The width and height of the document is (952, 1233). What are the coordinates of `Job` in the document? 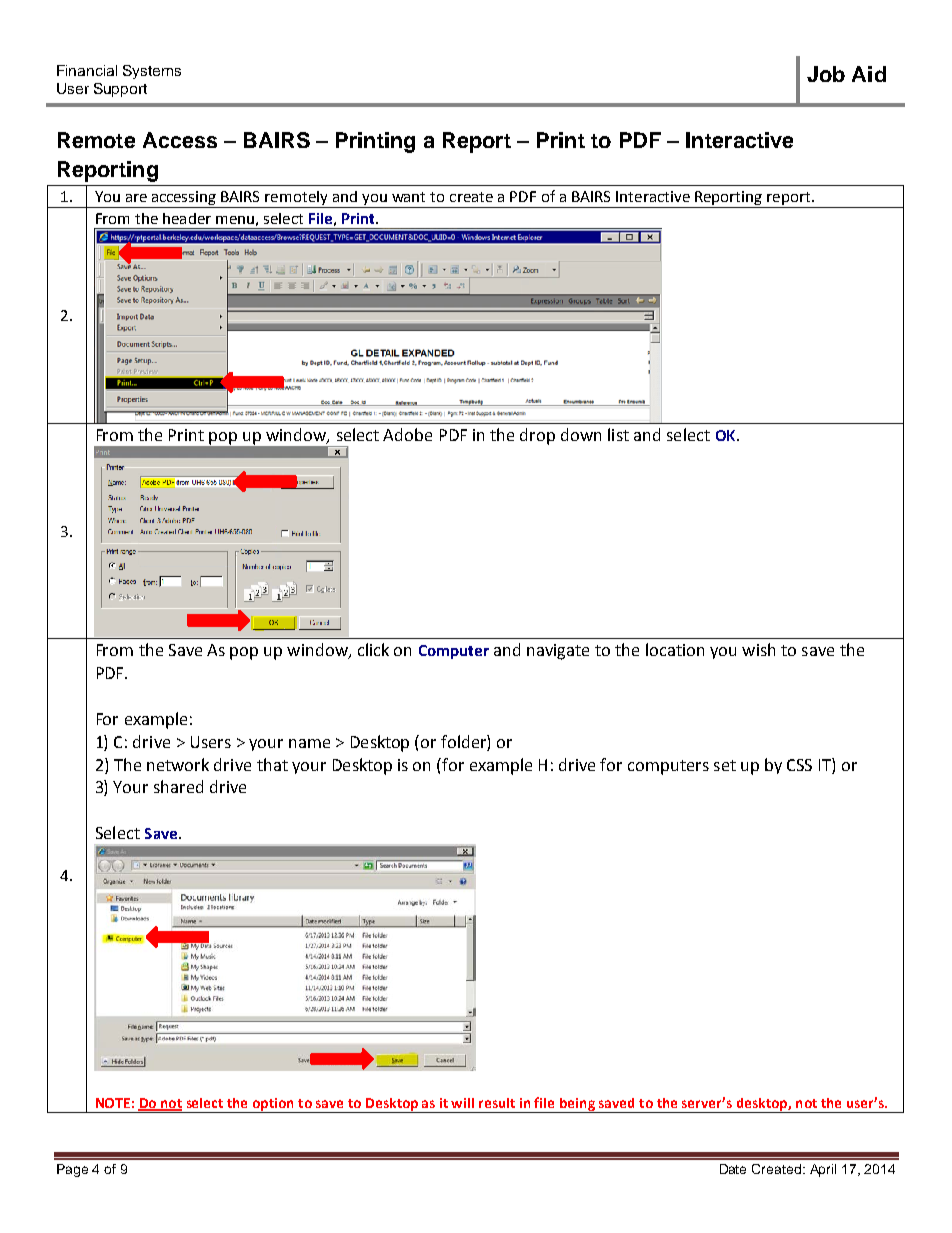 It's located at (826, 74).
